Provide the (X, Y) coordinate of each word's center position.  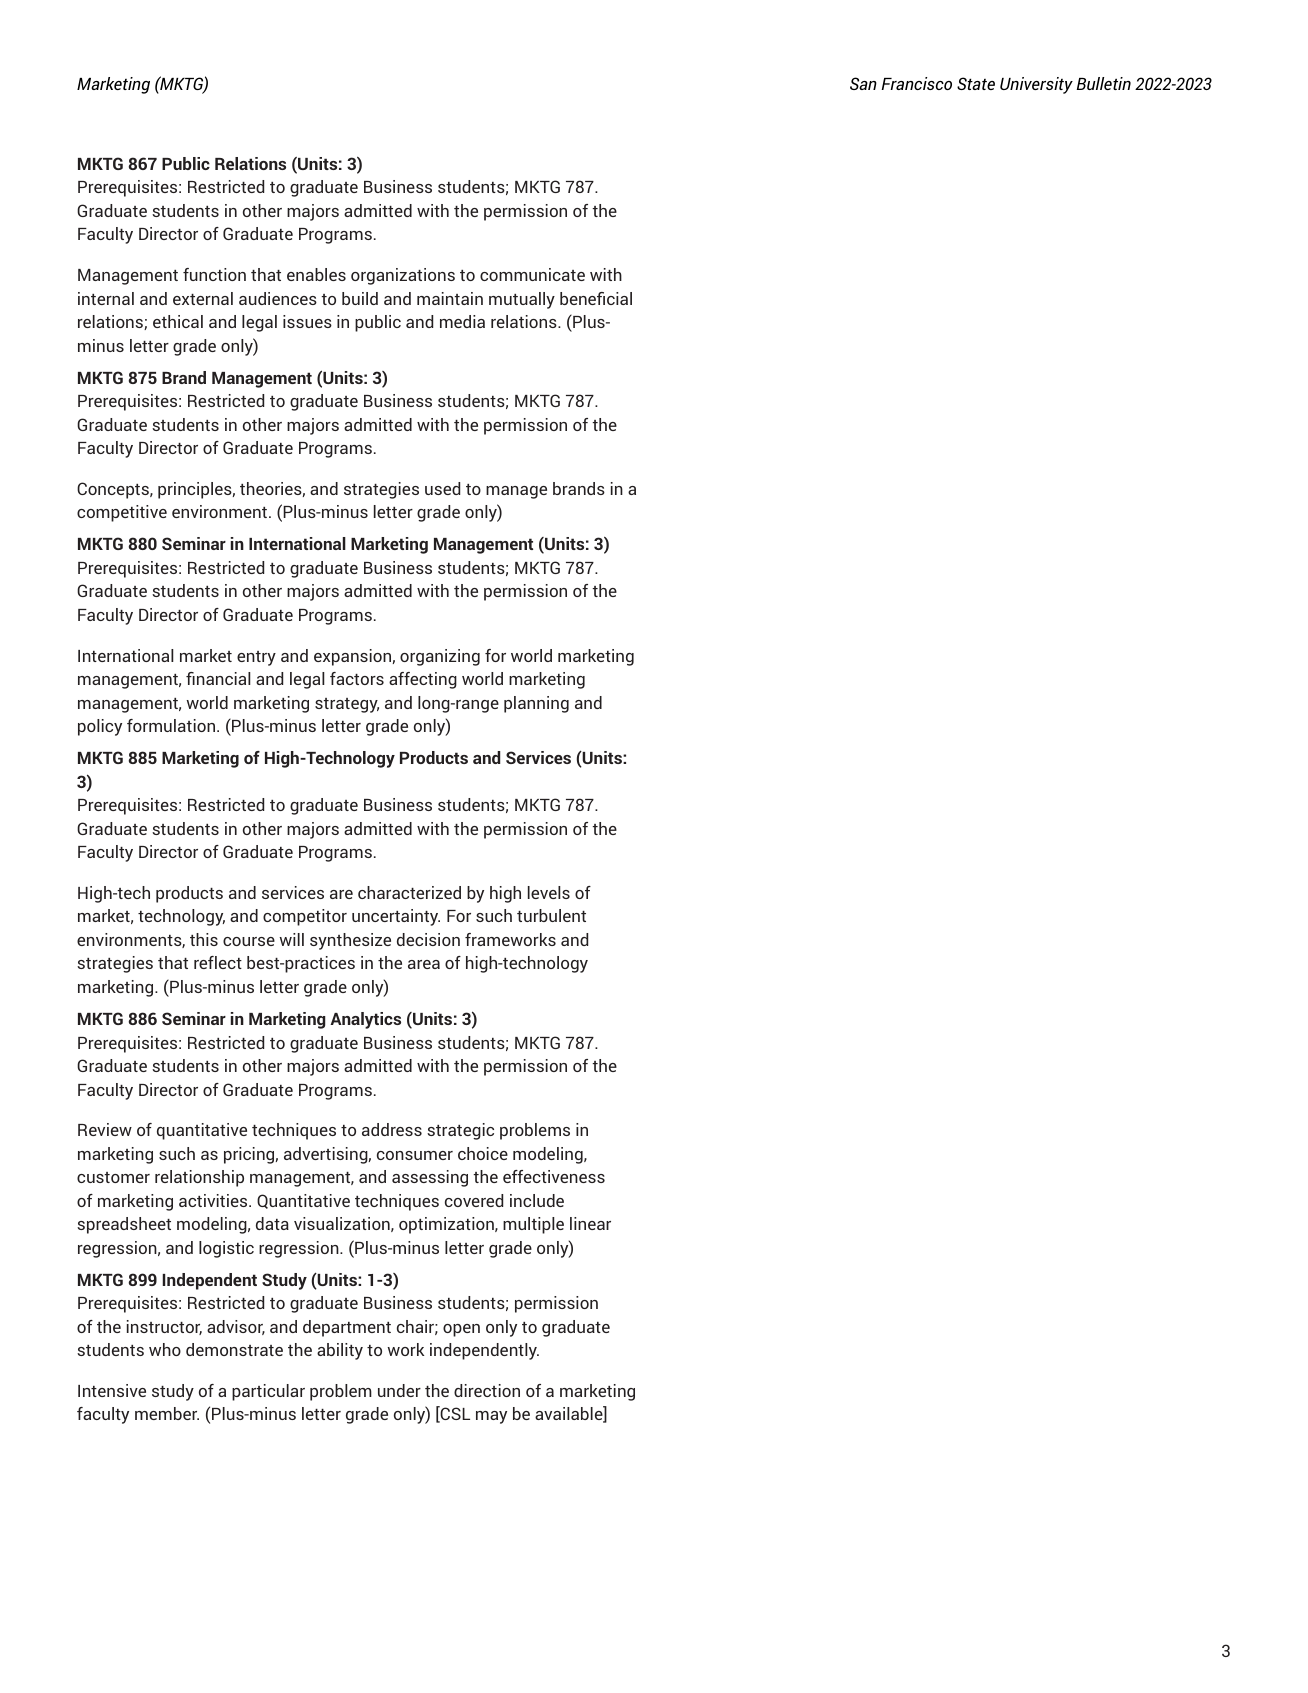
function (214, 274)
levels (549, 892)
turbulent (551, 915)
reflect (218, 962)
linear (590, 1223)
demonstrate (234, 1349)
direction (487, 1390)
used (442, 488)
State (976, 83)
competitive (122, 513)
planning (536, 704)
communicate (532, 274)
